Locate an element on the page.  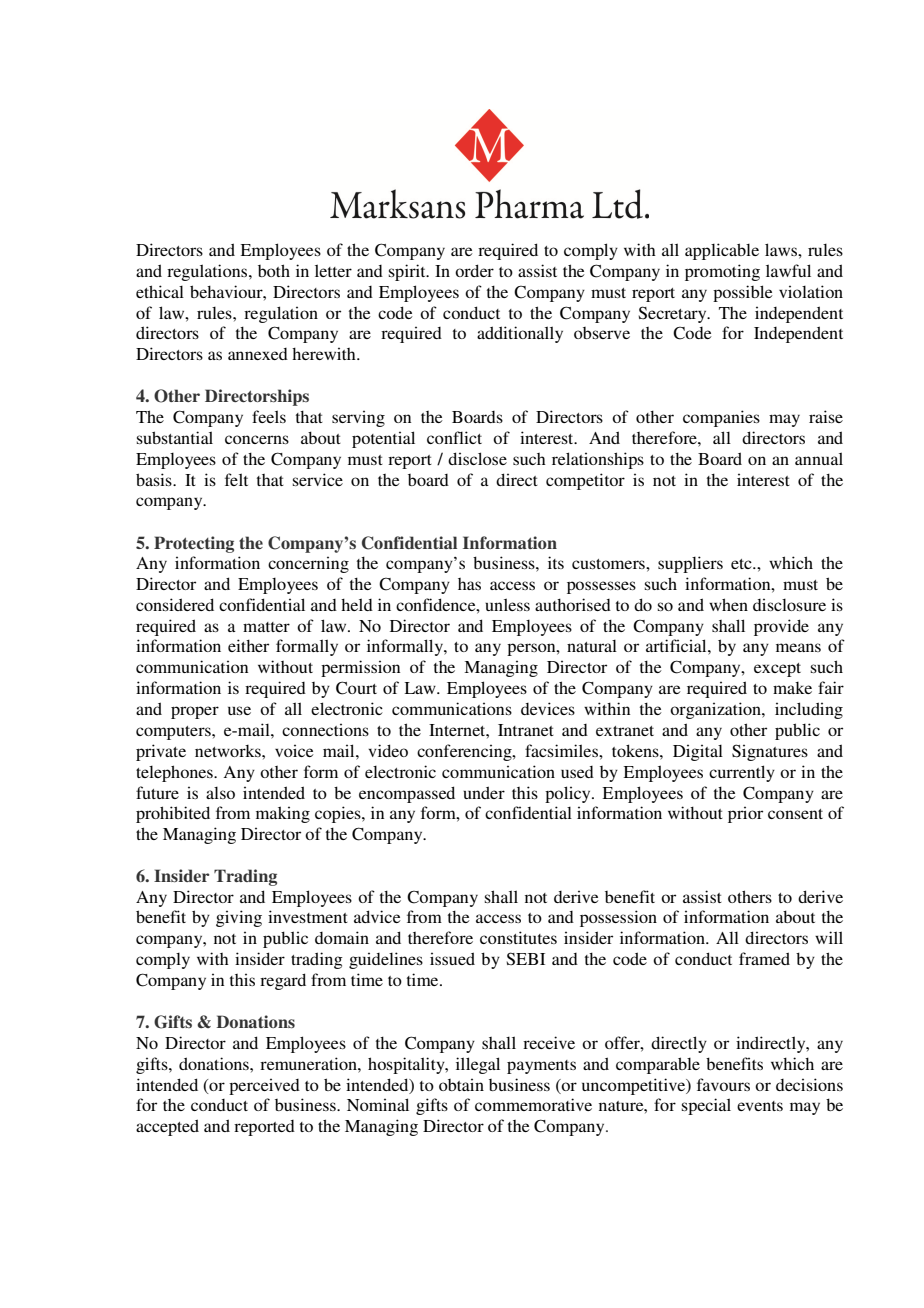
perceived is located at coordinates (264, 1086).
